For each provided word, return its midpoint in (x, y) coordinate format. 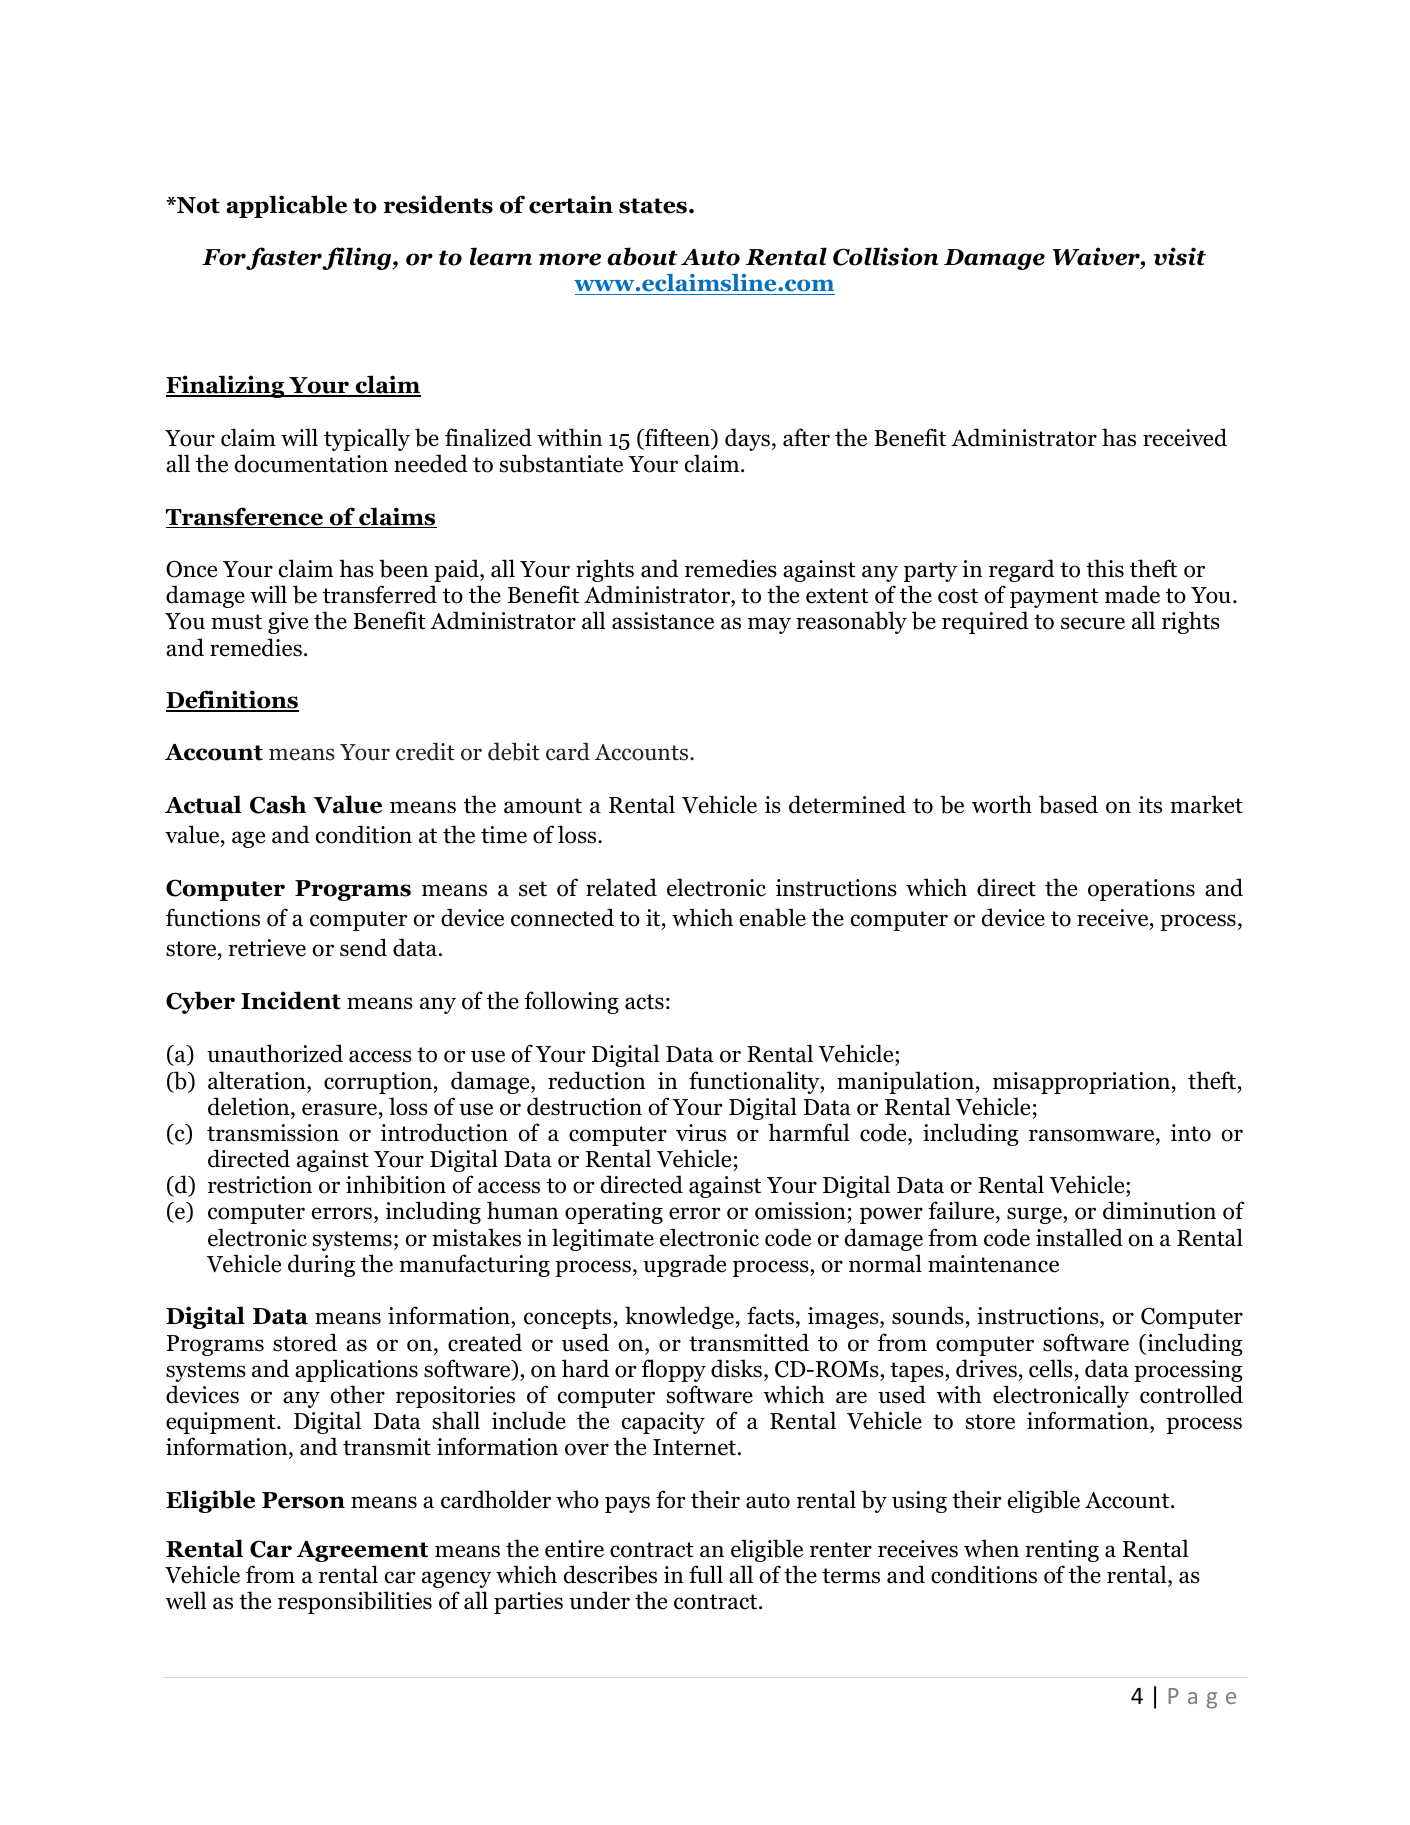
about (642, 256)
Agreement (362, 1551)
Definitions (232, 700)
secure (1093, 623)
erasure (339, 1109)
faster (284, 258)
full (706, 1574)
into (1191, 1133)
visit (1180, 256)
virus (701, 1133)
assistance (663, 621)
